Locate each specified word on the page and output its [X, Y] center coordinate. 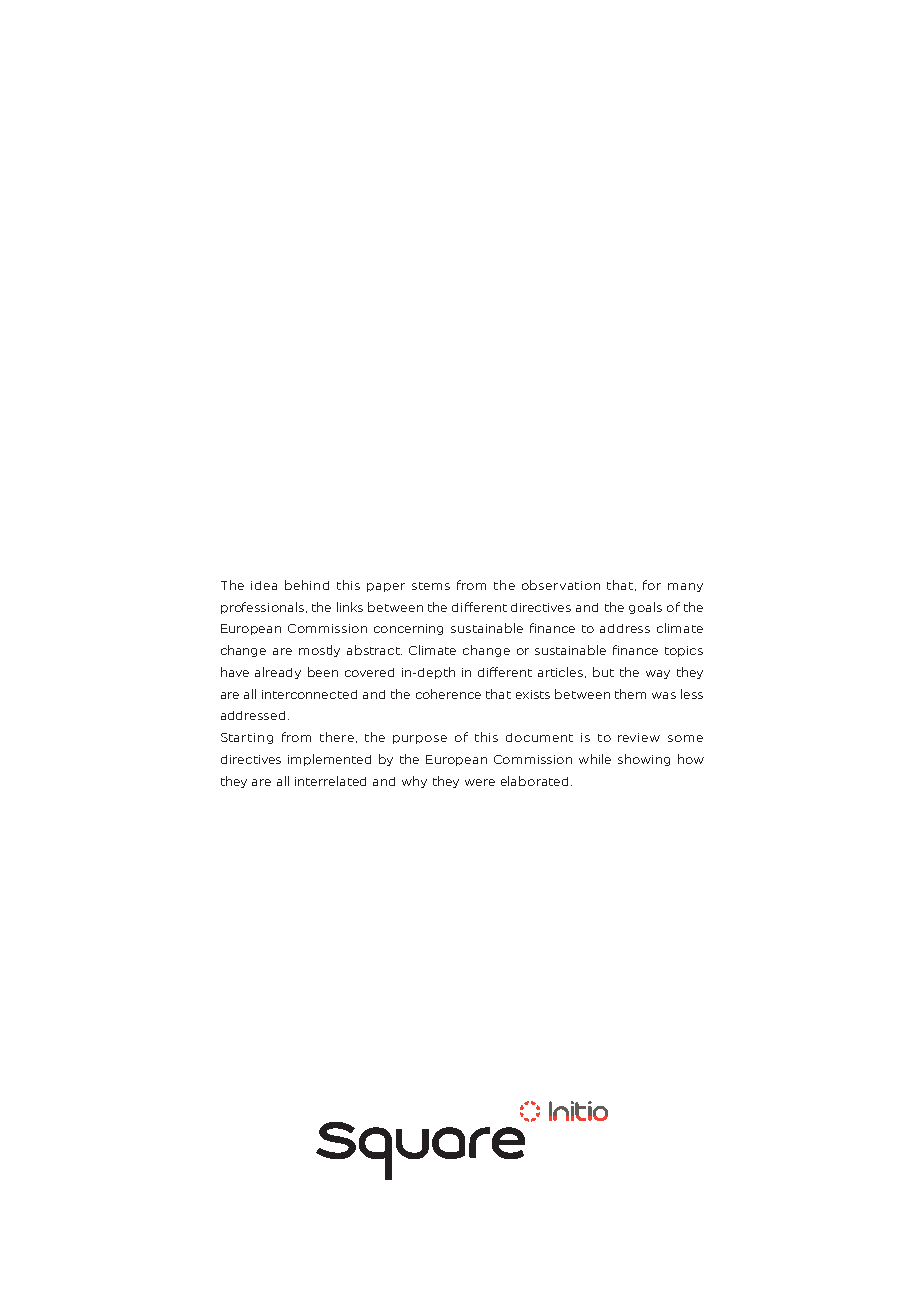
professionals [262, 608]
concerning [408, 629]
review [639, 737]
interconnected [309, 694]
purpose [420, 739]
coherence [448, 694]
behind [307, 585]
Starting [247, 738]
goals [645, 608]
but [603, 672]
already [278, 673]
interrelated [330, 781]
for [652, 585]
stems [431, 586]
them [630, 694]
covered [369, 672]
